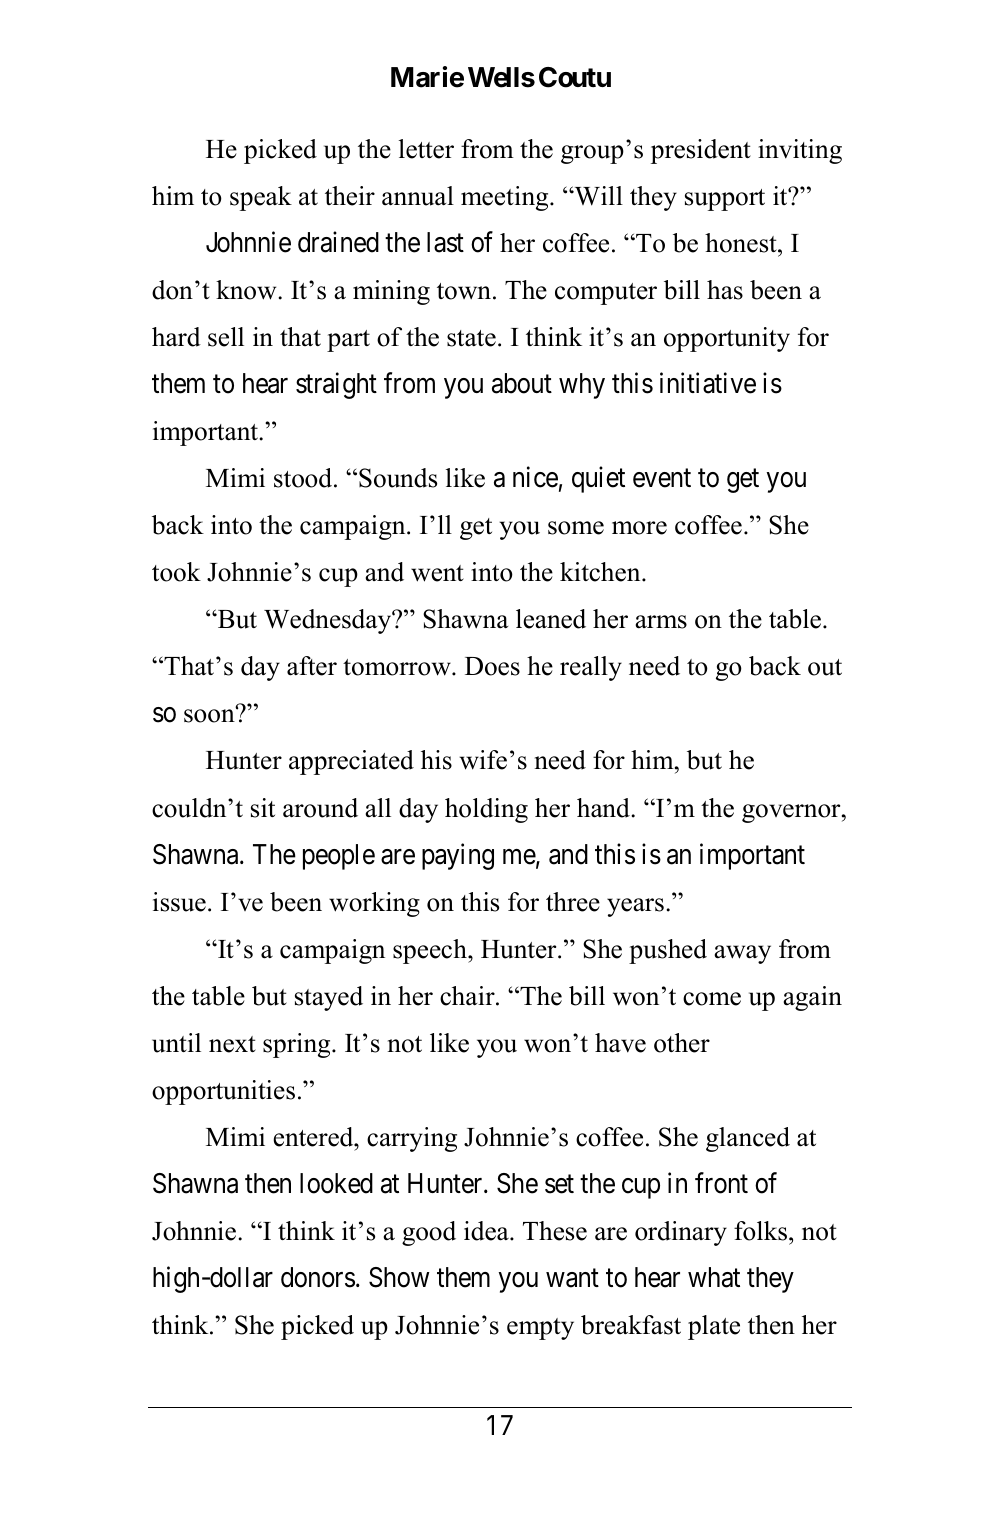  What do you see at coordinates (540, 1329) in the document?
I see `empty` at bounding box center [540, 1329].
